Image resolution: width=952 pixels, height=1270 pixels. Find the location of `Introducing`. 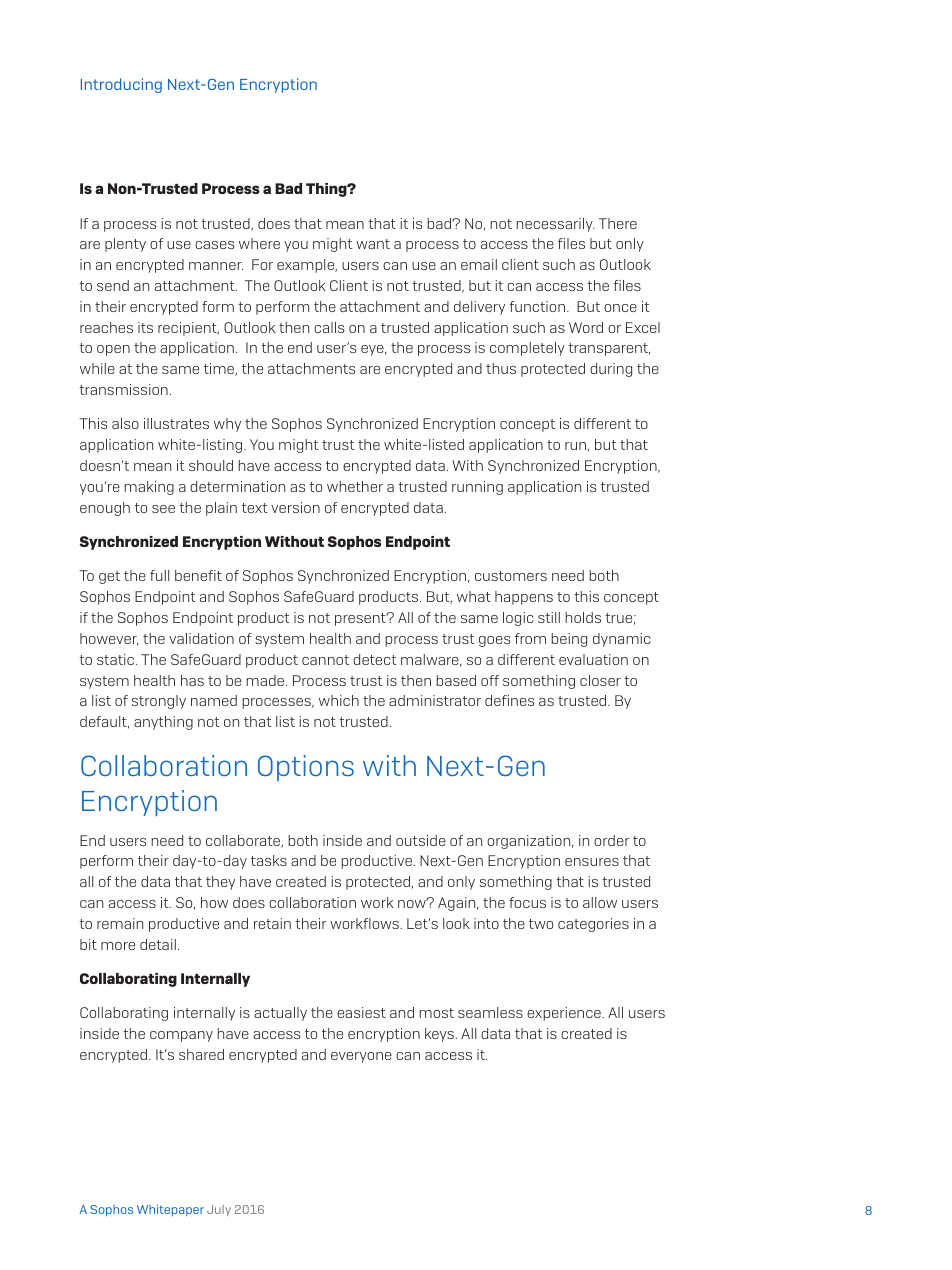

Introducing is located at coordinates (121, 85).
